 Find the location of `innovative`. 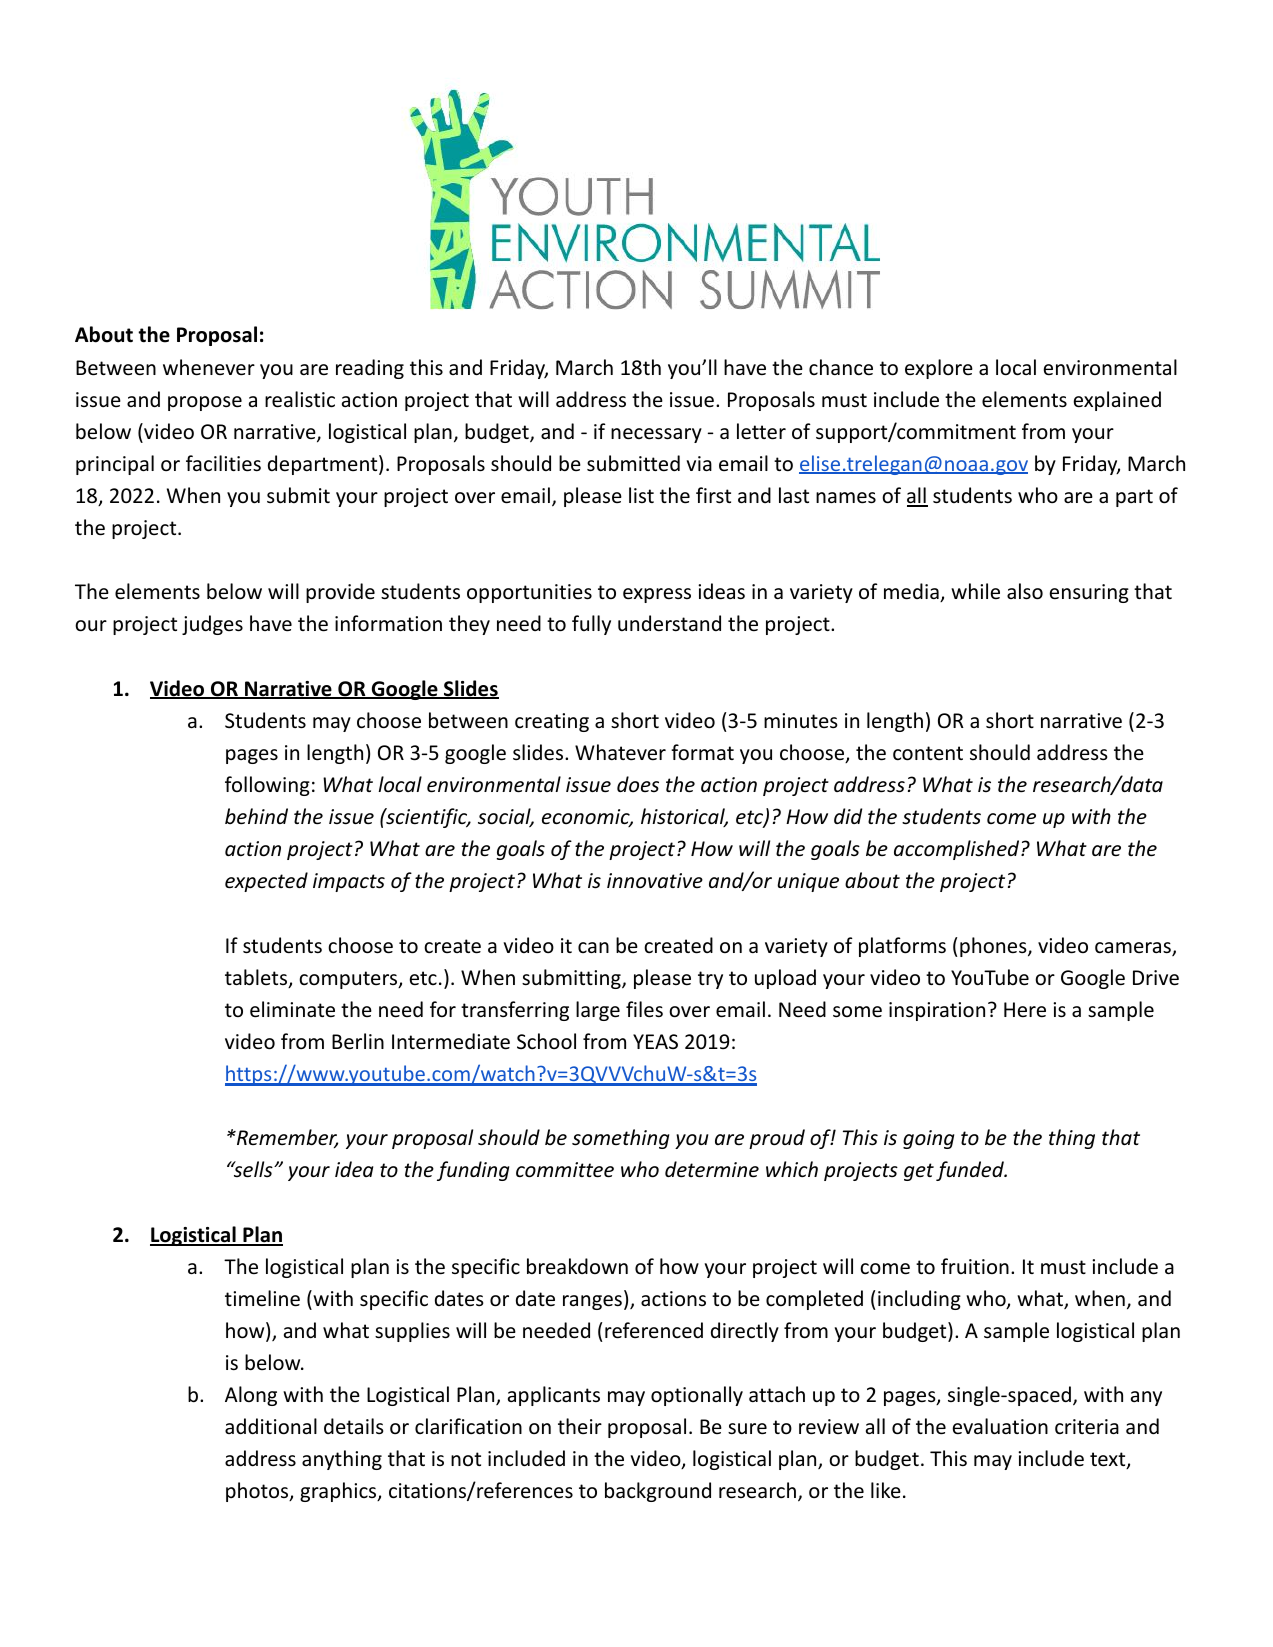

innovative is located at coordinates (655, 881).
